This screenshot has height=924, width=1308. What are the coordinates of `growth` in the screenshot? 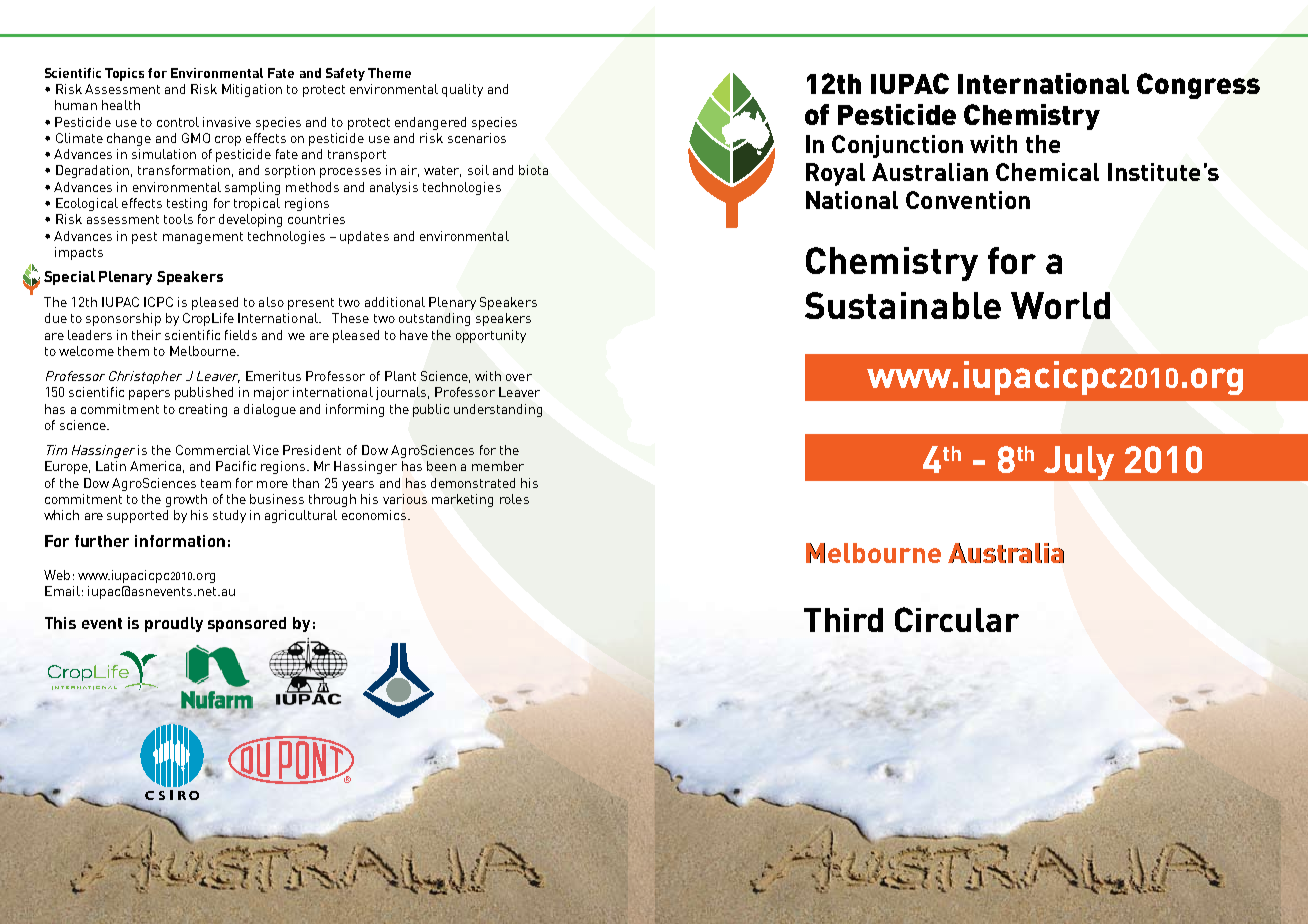 It's located at (186, 500).
